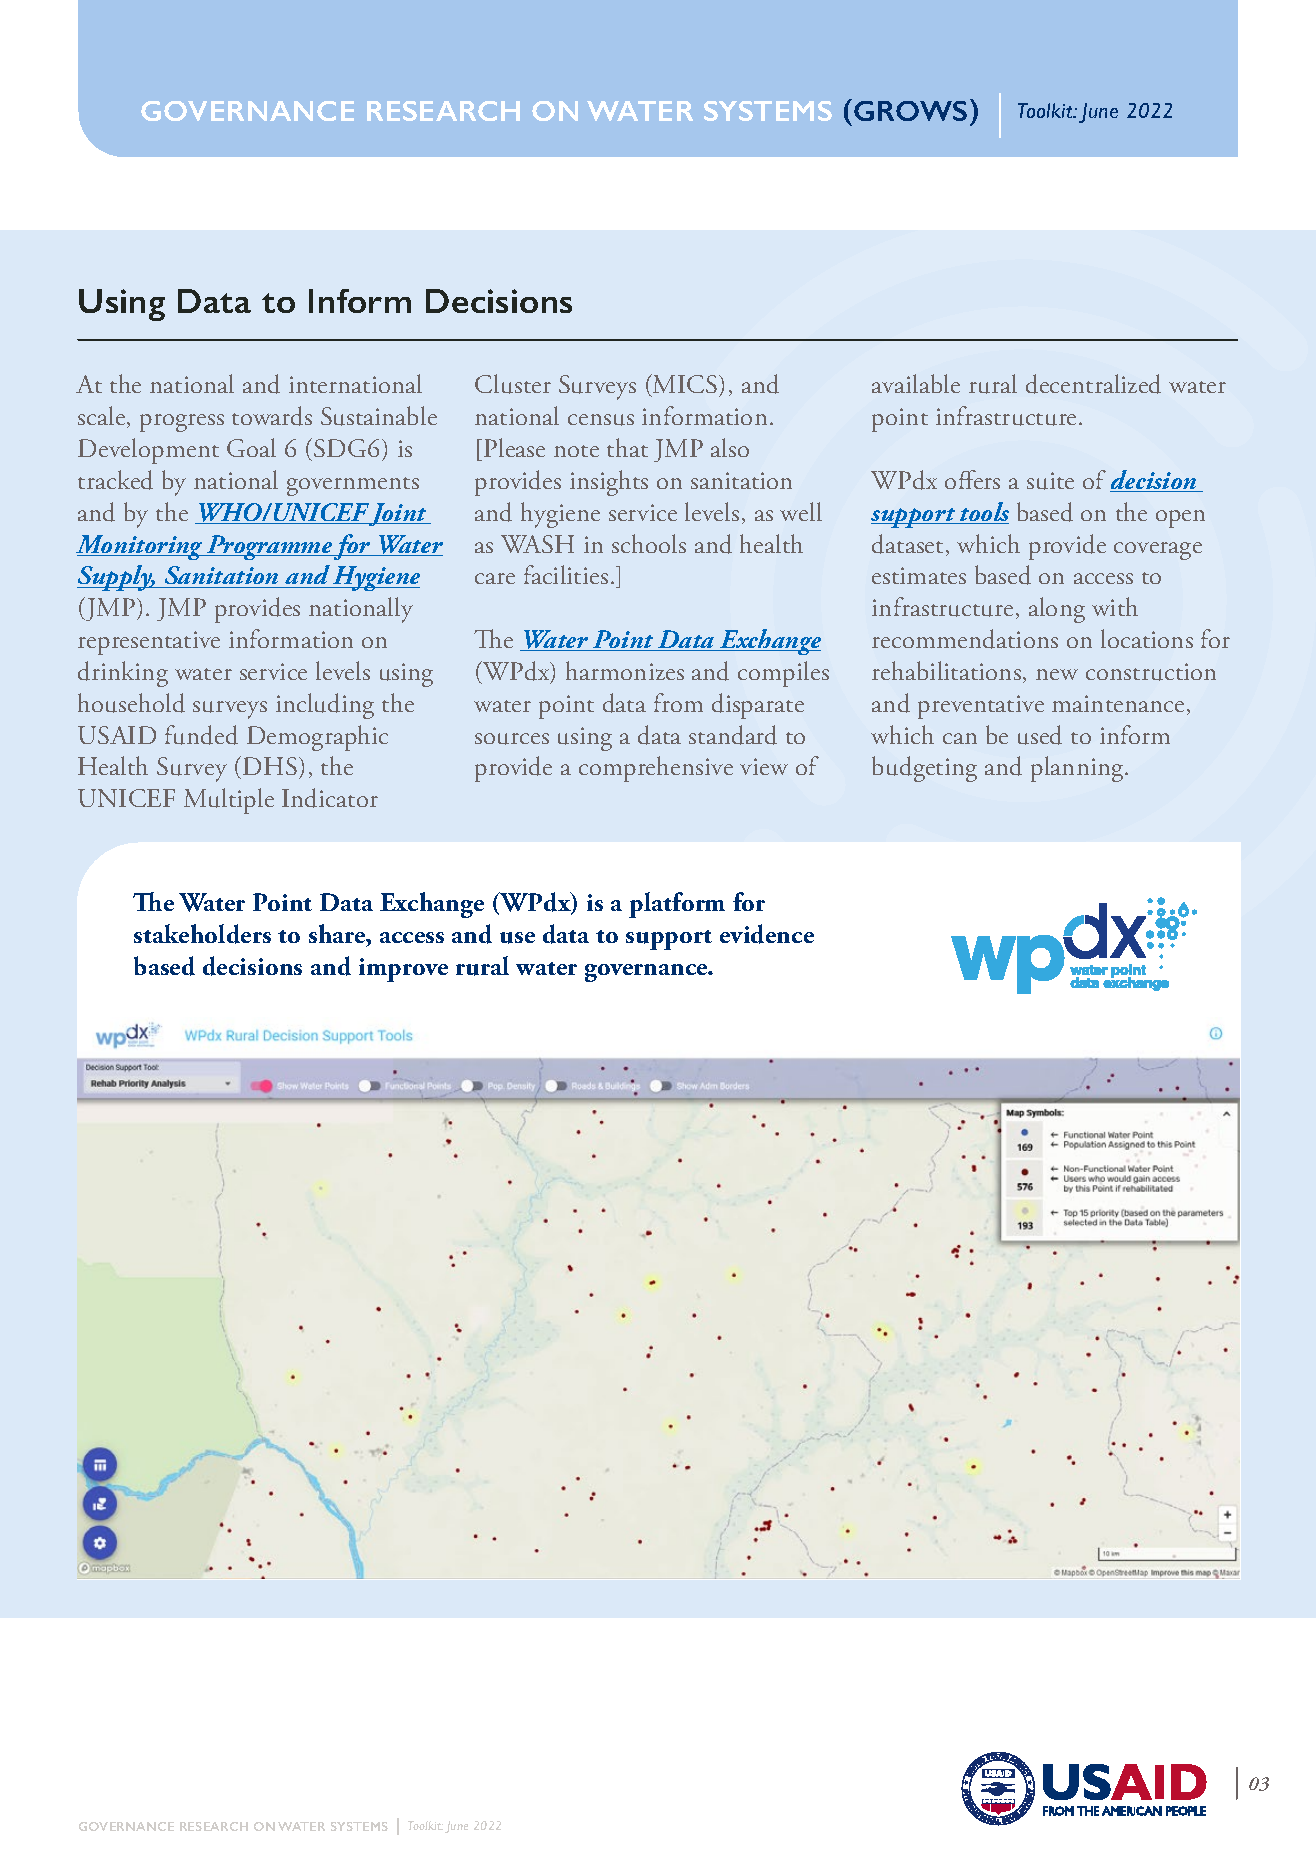 Image resolution: width=1316 pixels, height=1861 pixels. What do you see at coordinates (513, 384) in the screenshot?
I see `Cluster` at bounding box center [513, 384].
